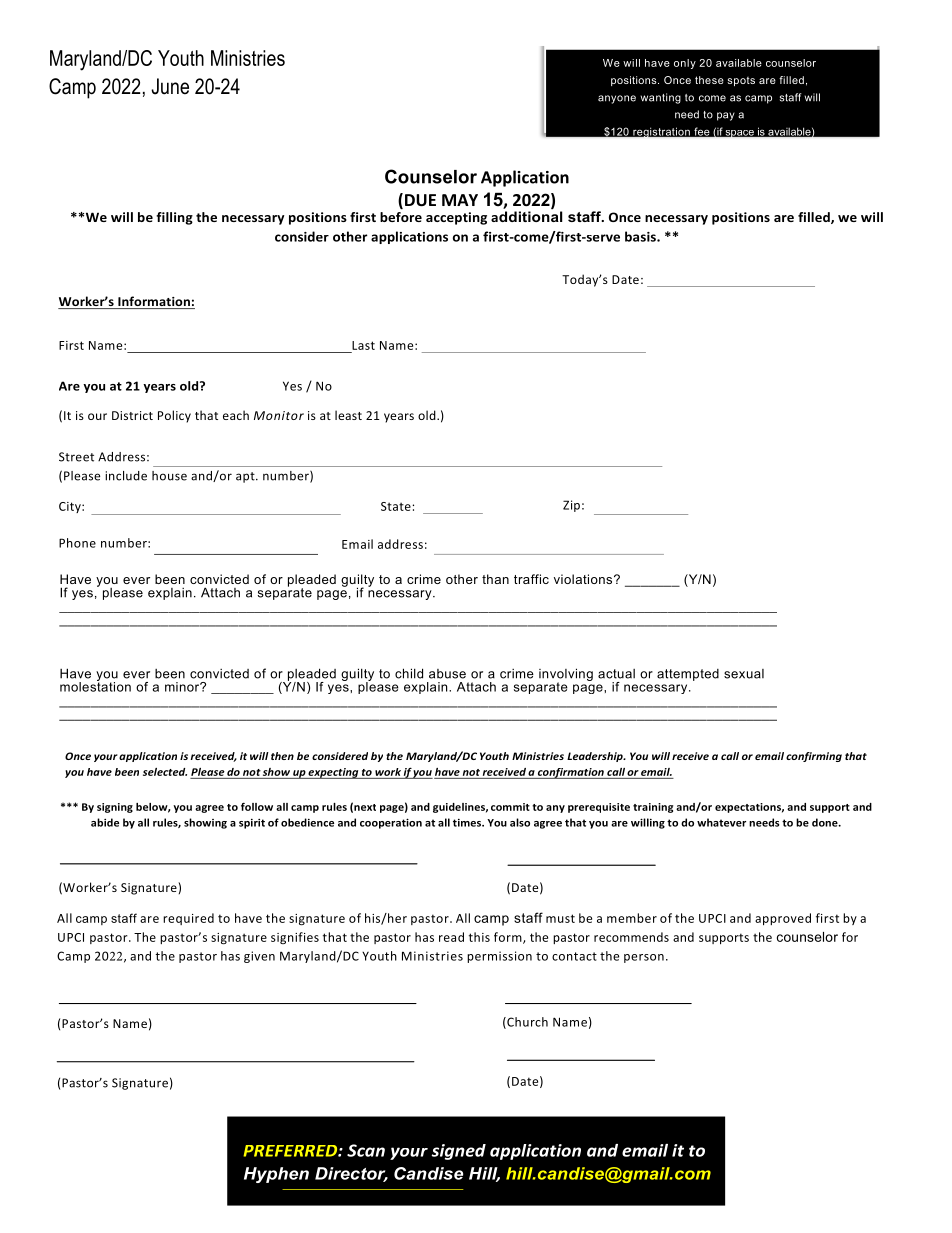 Image resolution: width=952 pixels, height=1233 pixels. Describe the element at coordinates (460, 200) in the screenshot. I see `MAY` at that location.
